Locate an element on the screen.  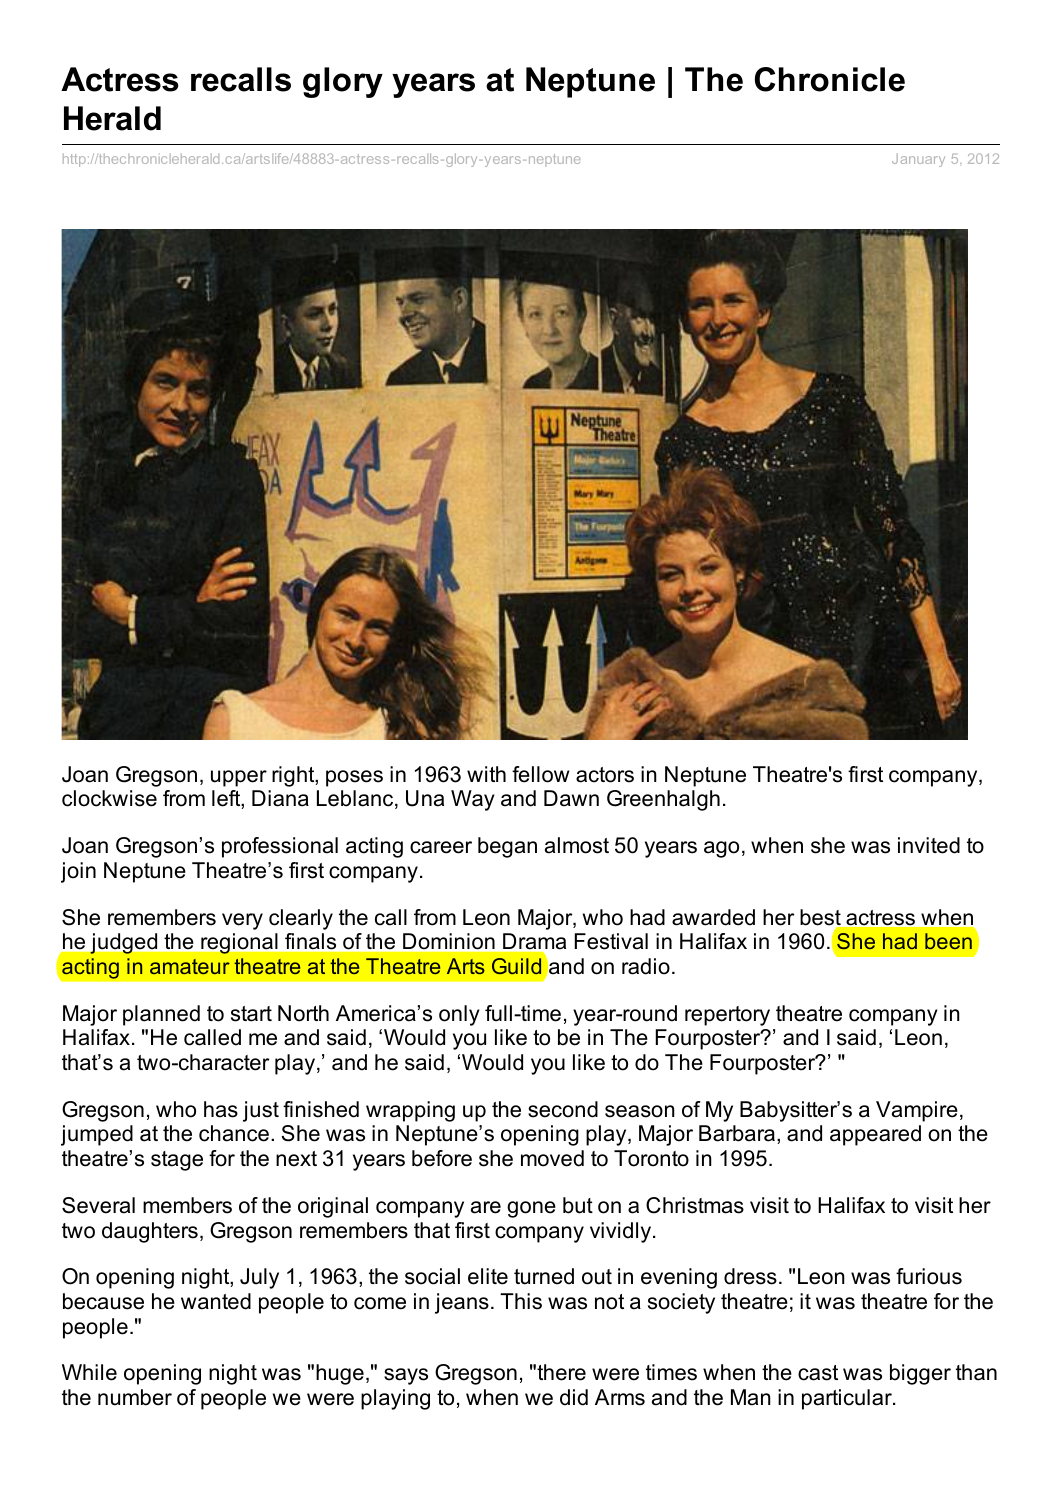
Vampire is located at coordinates (917, 1111).
